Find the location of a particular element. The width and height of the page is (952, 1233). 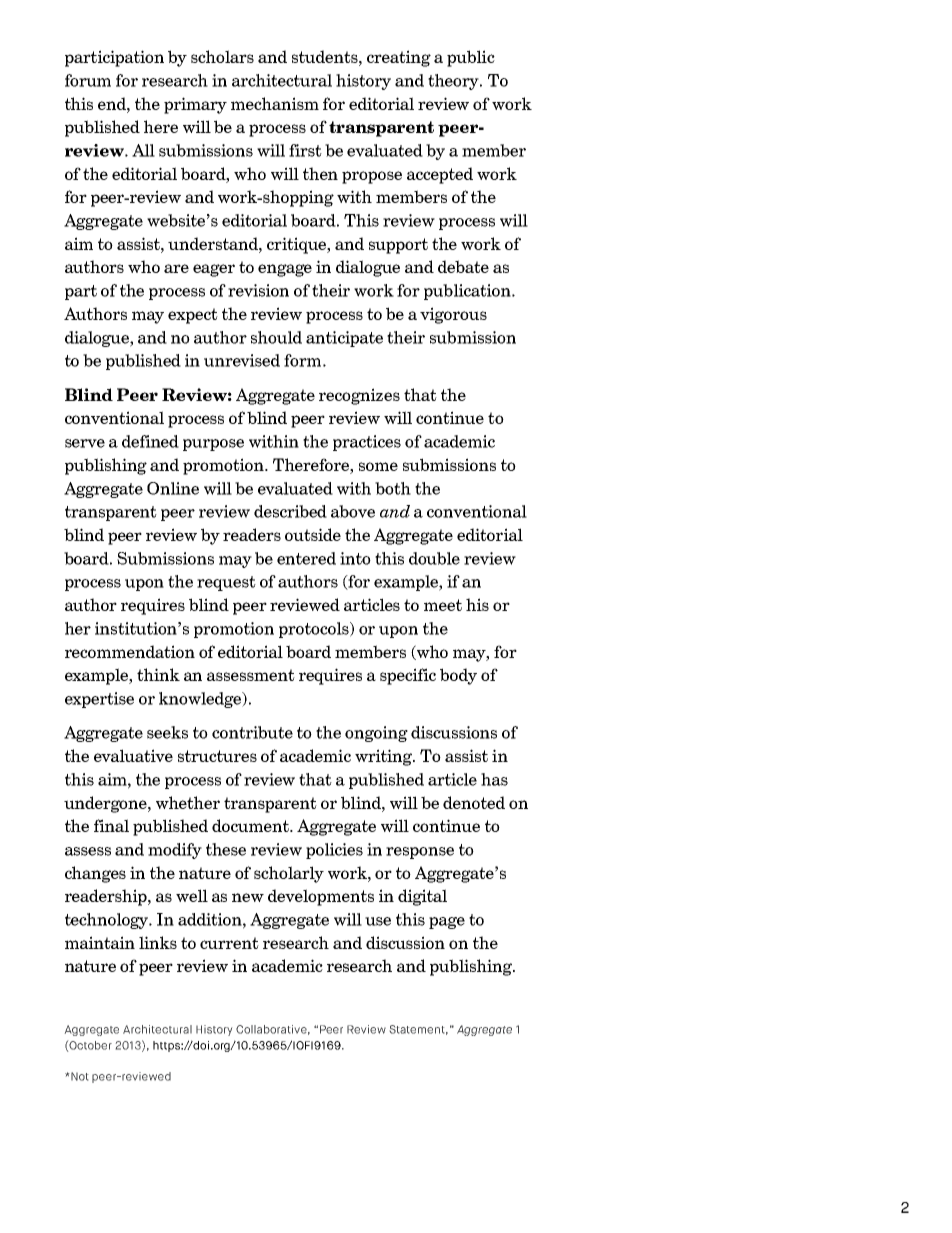

theory is located at coordinates (454, 82).
